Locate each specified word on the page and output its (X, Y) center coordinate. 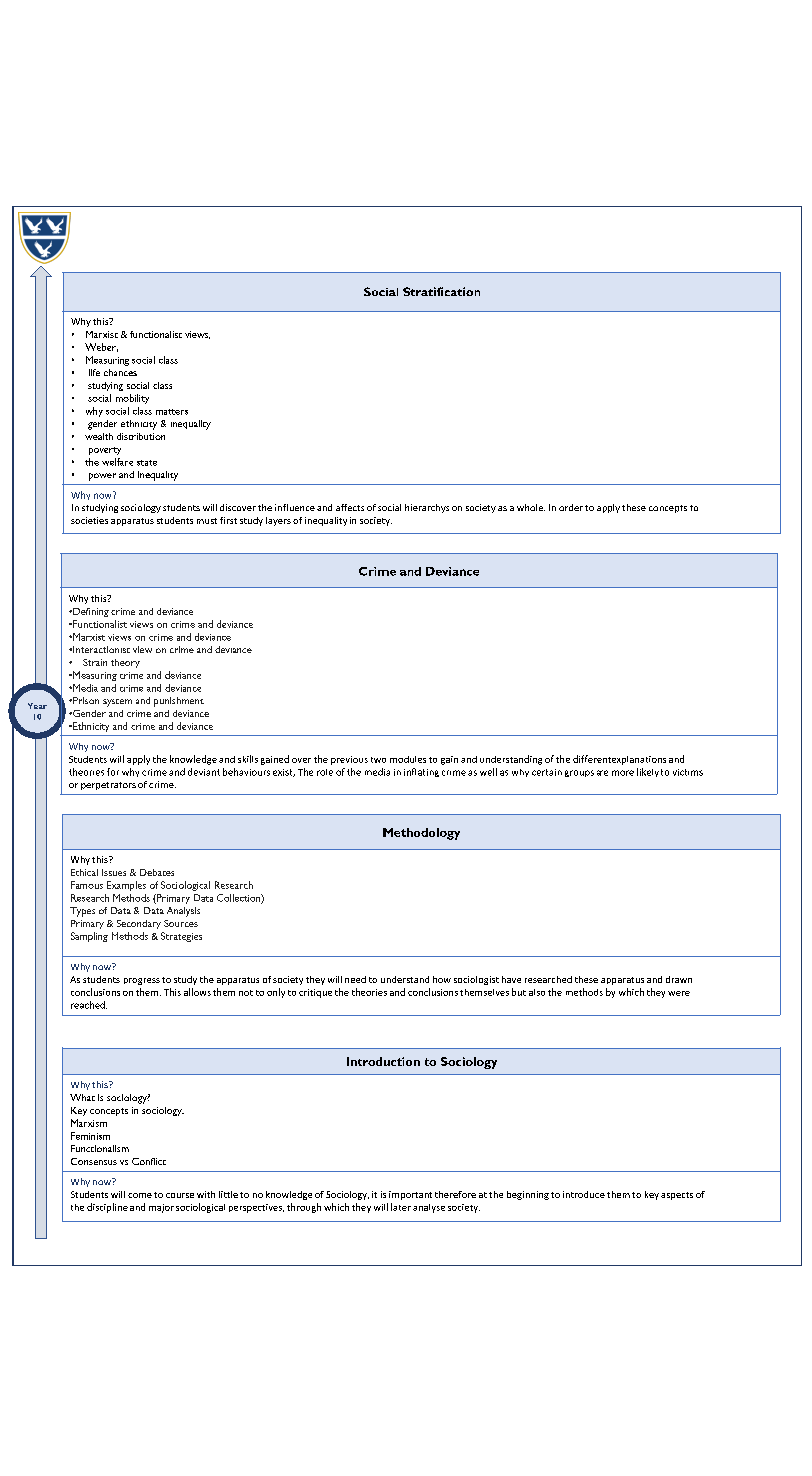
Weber (101, 347)
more (623, 773)
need (355, 979)
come (140, 1195)
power (102, 477)
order (571, 507)
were (679, 993)
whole (531, 507)
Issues (114, 872)
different (592, 759)
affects (350, 507)
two (378, 760)
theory (125, 663)
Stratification (441, 291)
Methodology (421, 834)
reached (89, 1005)
